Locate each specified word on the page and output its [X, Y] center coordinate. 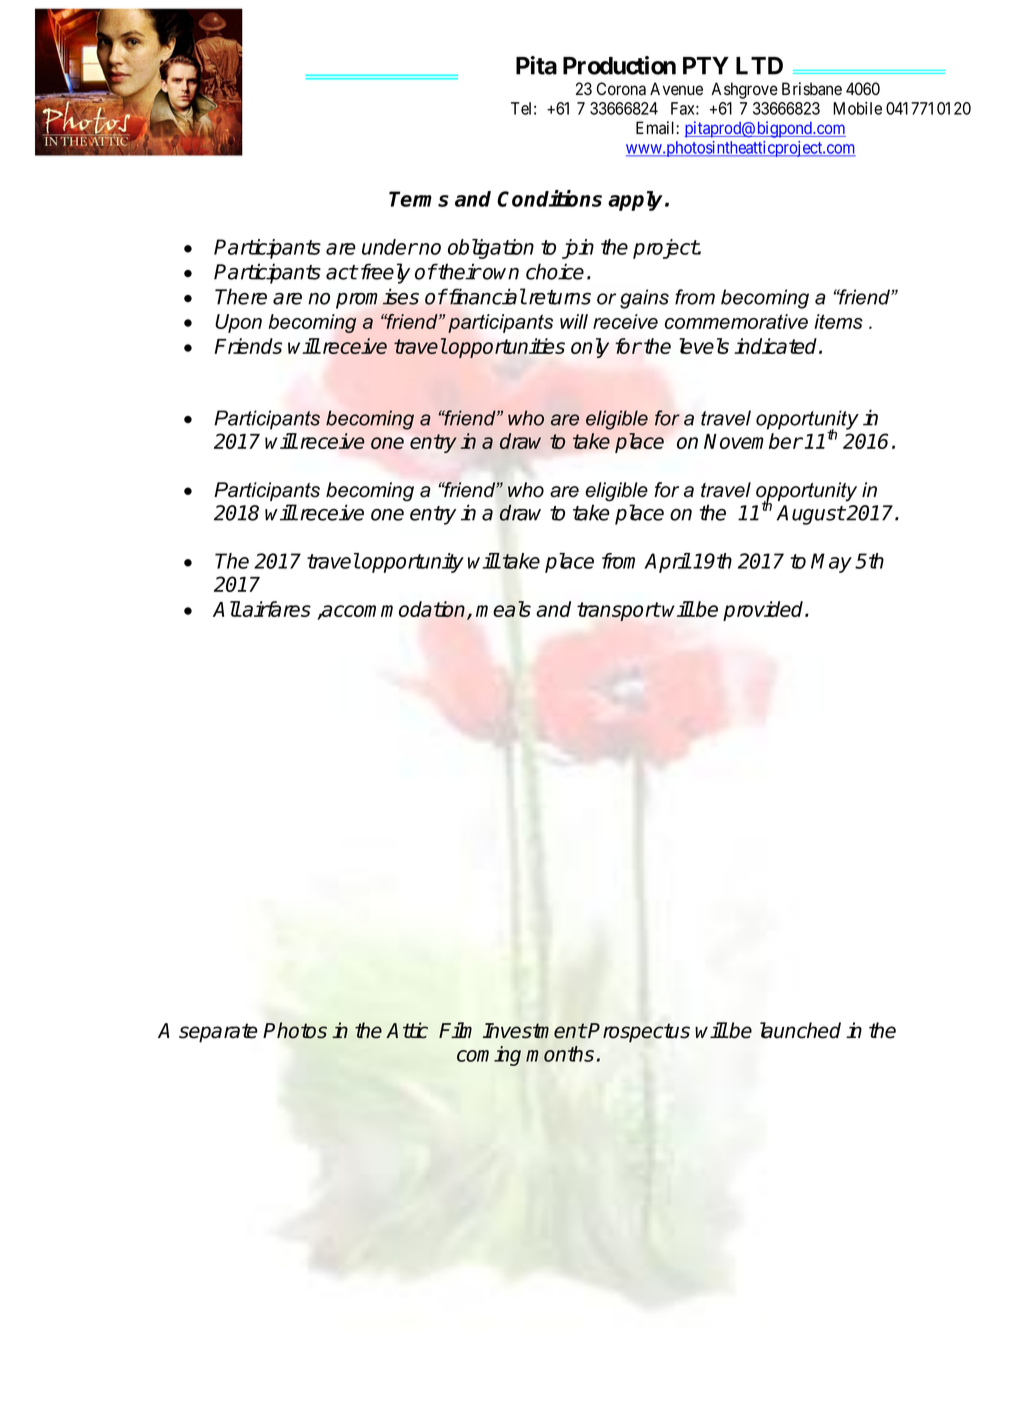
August [810, 515]
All [227, 609]
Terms [419, 199]
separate [218, 1033]
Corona [621, 89]
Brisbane [812, 89]
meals [503, 609]
